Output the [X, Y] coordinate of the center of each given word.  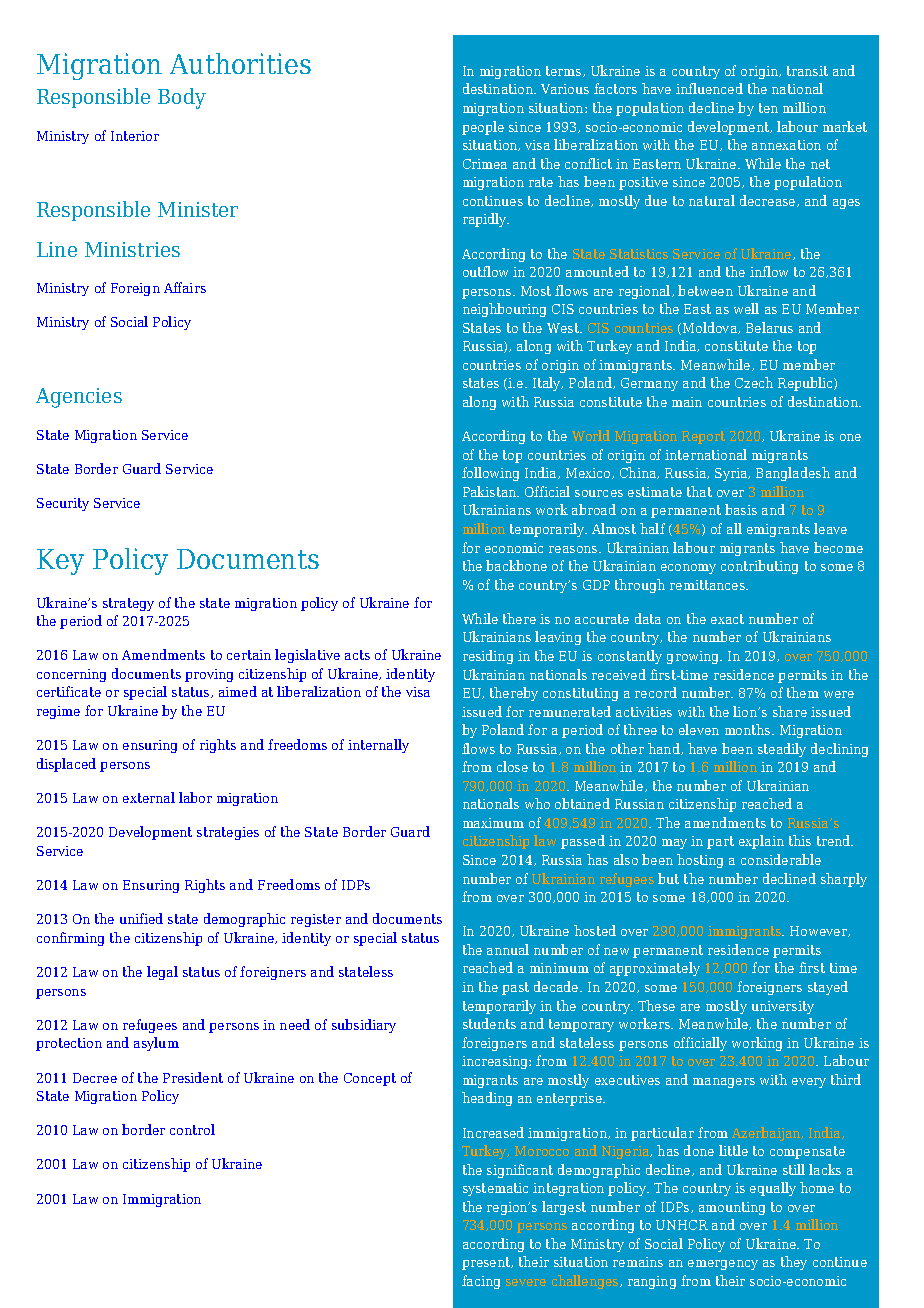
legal [162, 973]
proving [209, 675]
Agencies [79, 398]
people [483, 128]
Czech [754, 382]
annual [508, 949]
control [192, 1129]
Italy [548, 384]
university [783, 1007]
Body [182, 98]
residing [488, 657]
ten [768, 108]
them [803, 692]
